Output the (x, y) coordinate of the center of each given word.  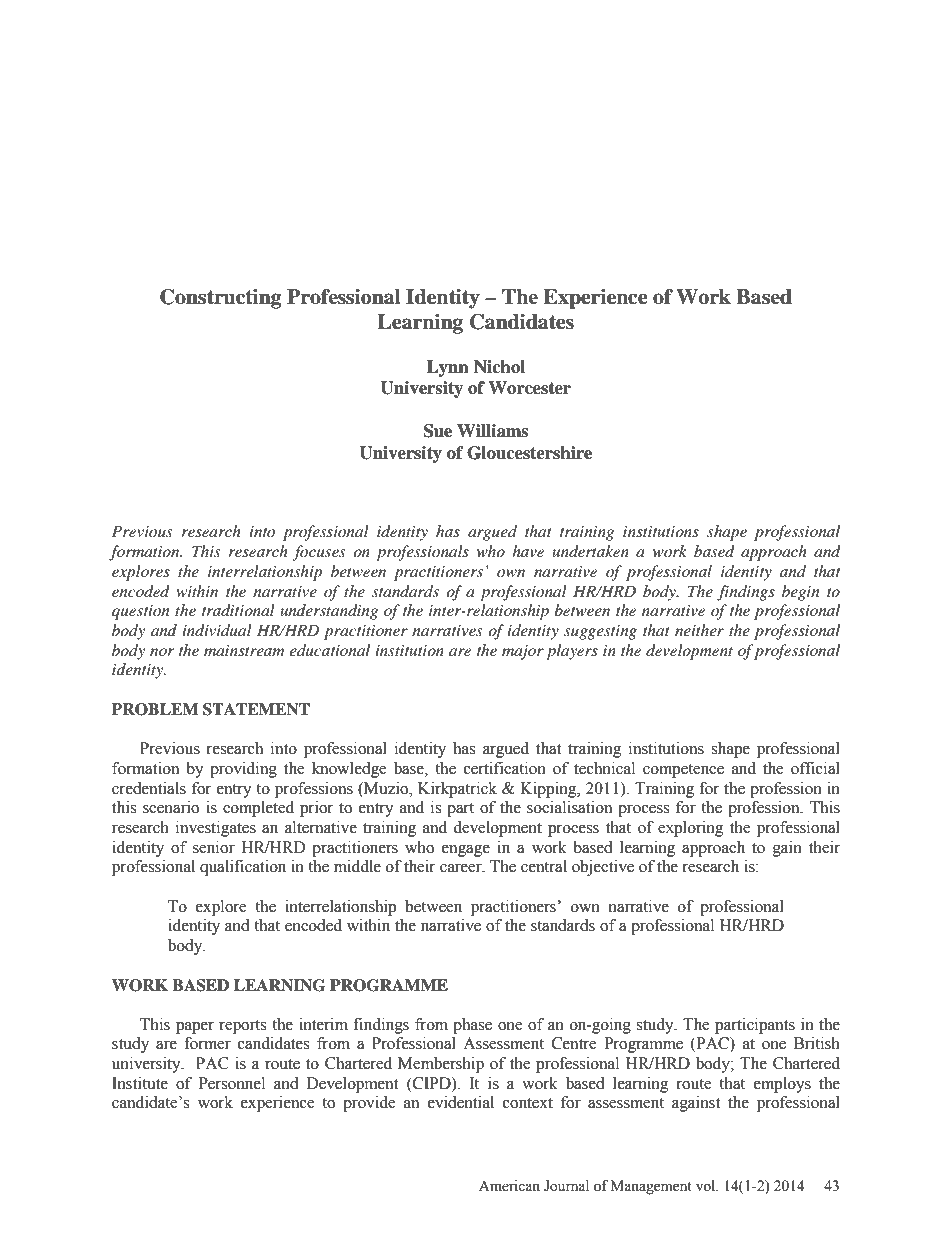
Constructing (221, 299)
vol (707, 1186)
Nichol (499, 367)
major (523, 652)
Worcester (529, 388)
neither (699, 630)
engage (466, 851)
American (509, 1186)
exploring (691, 829)
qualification (243, 868)
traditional (238, 610)
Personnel (232, 1083)
